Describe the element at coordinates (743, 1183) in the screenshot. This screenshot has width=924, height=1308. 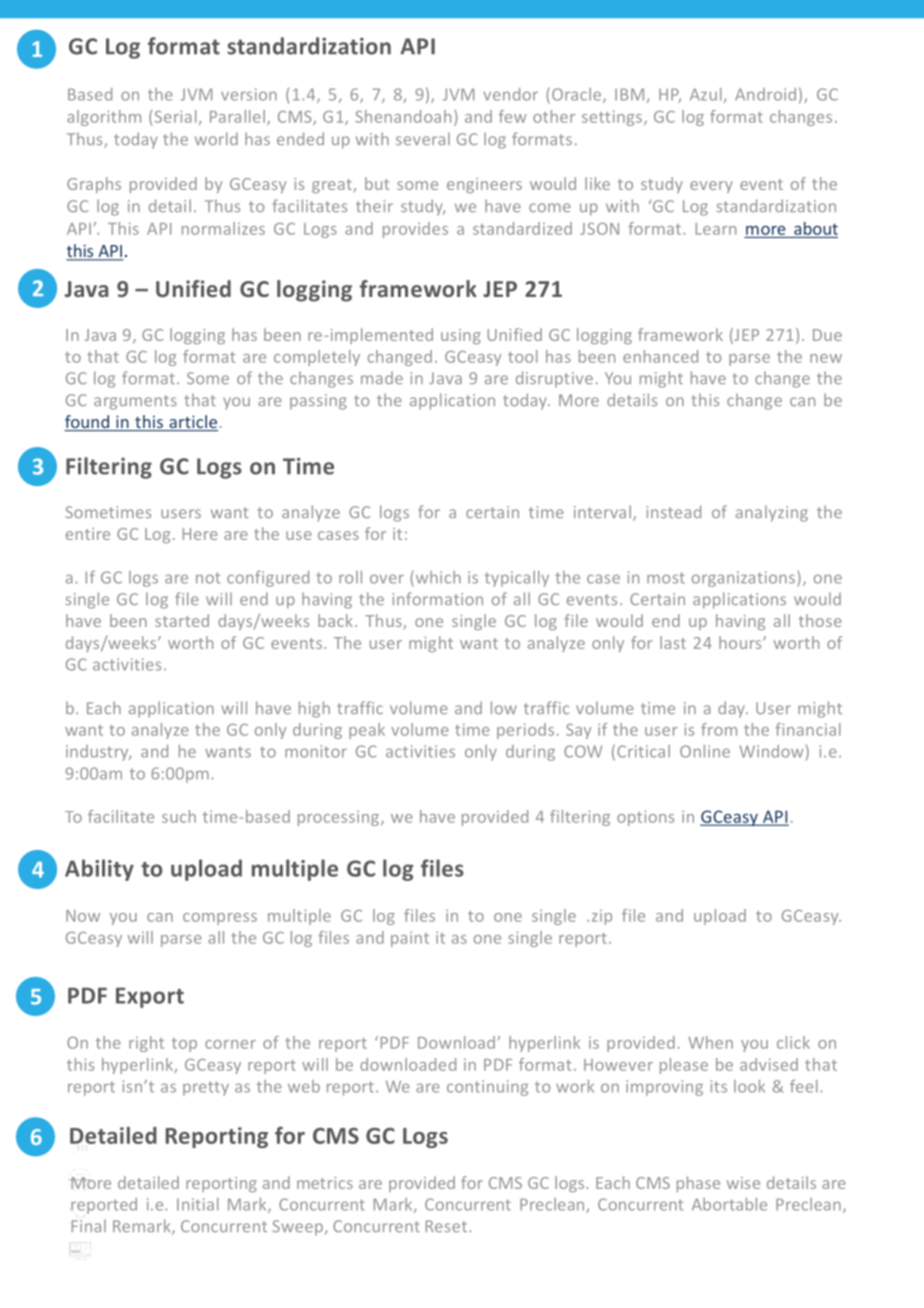
I see `wise` at that location.
